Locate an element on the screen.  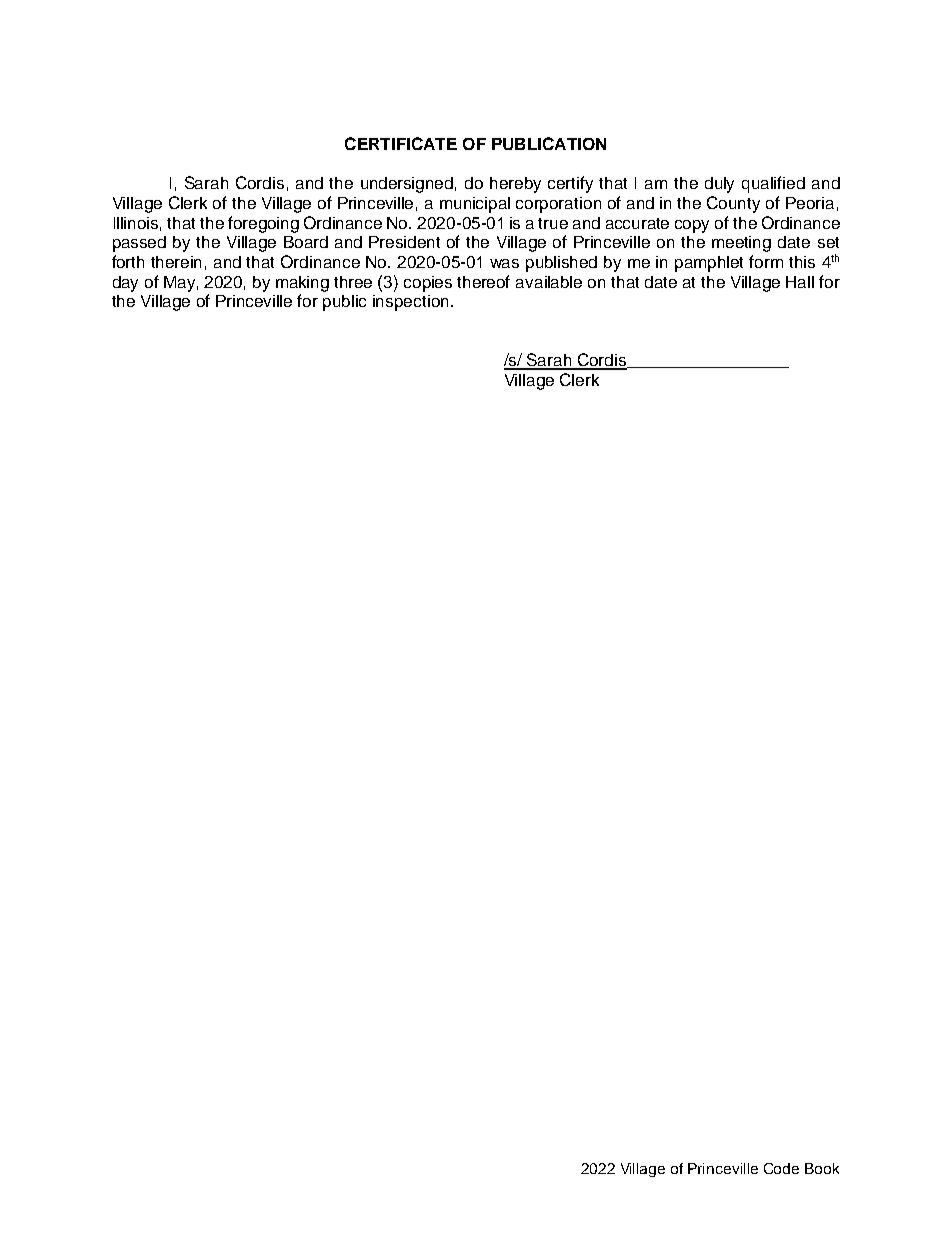
Code is located at coordinates (781, 1168).
